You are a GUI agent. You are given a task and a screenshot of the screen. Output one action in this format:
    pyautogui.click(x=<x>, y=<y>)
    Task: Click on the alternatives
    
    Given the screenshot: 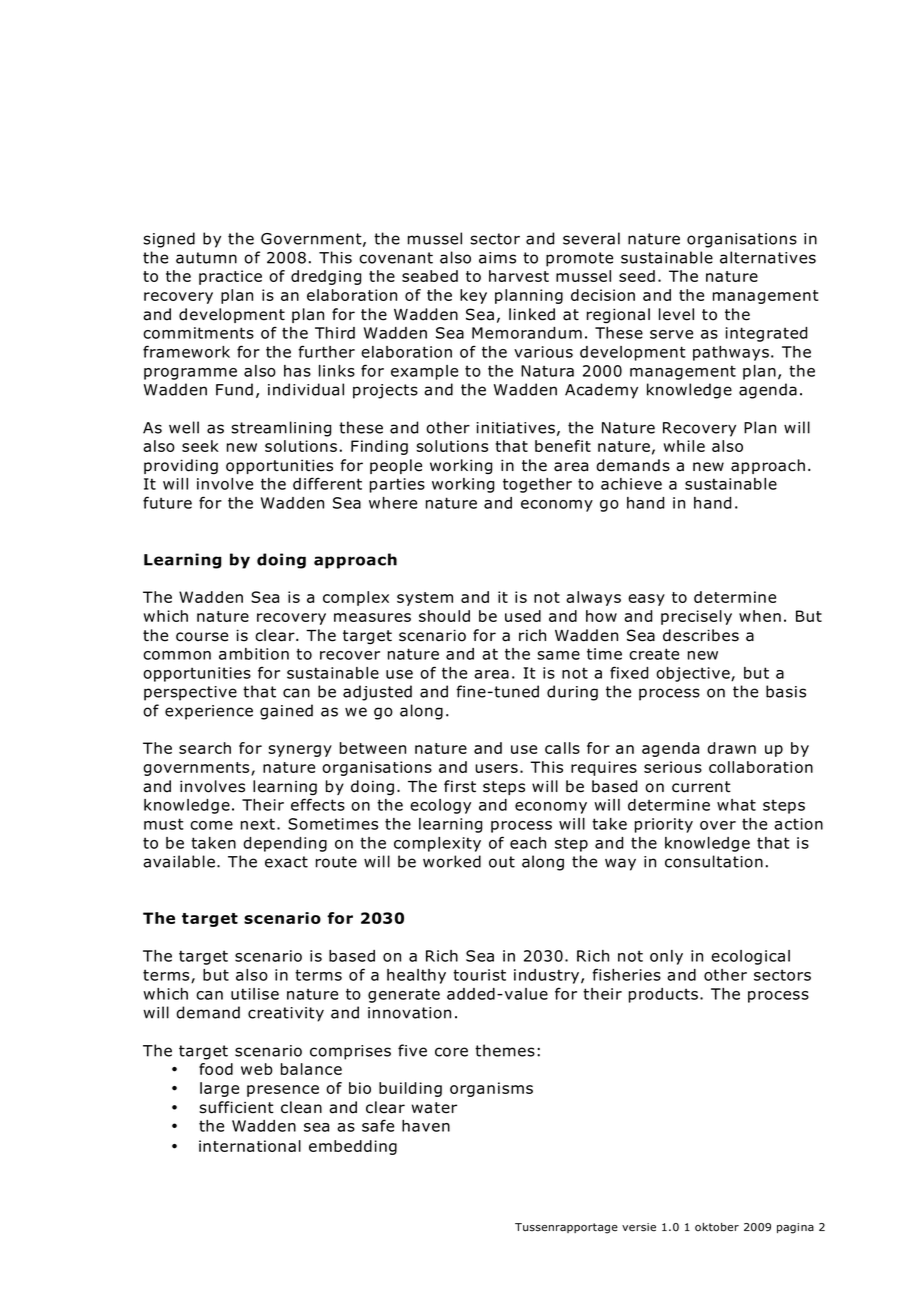 What is the action you would take?
    pyautogui.click(x=768, y=257)
